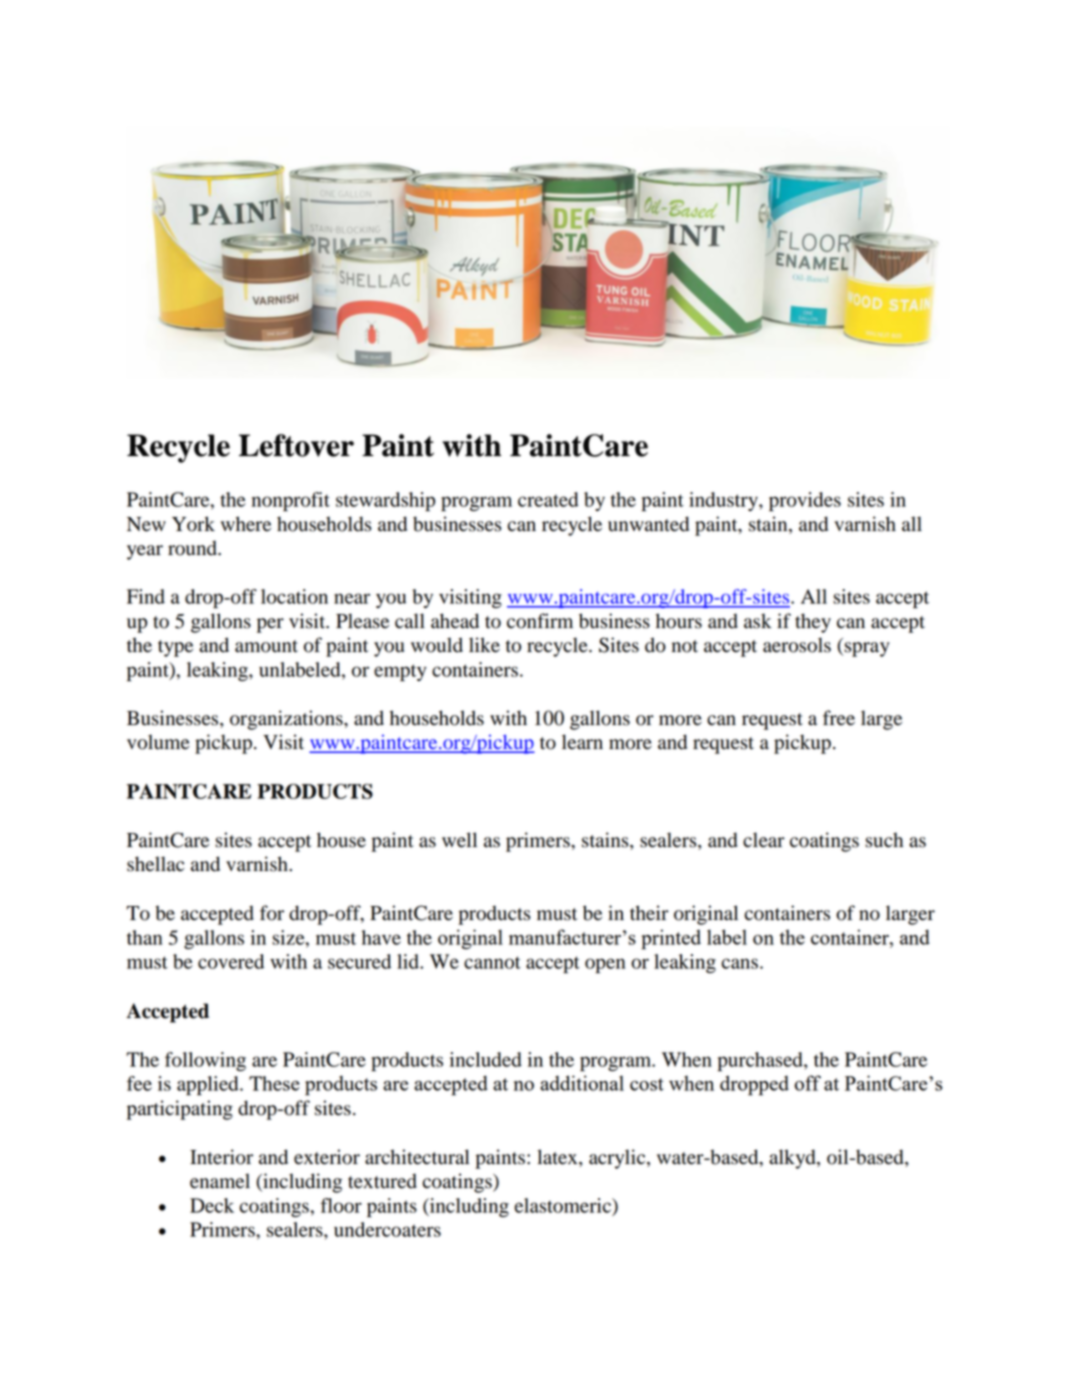  Describe the element at coordinates (618, 1159) in the screenshot. I see `acrylic` at that location.
